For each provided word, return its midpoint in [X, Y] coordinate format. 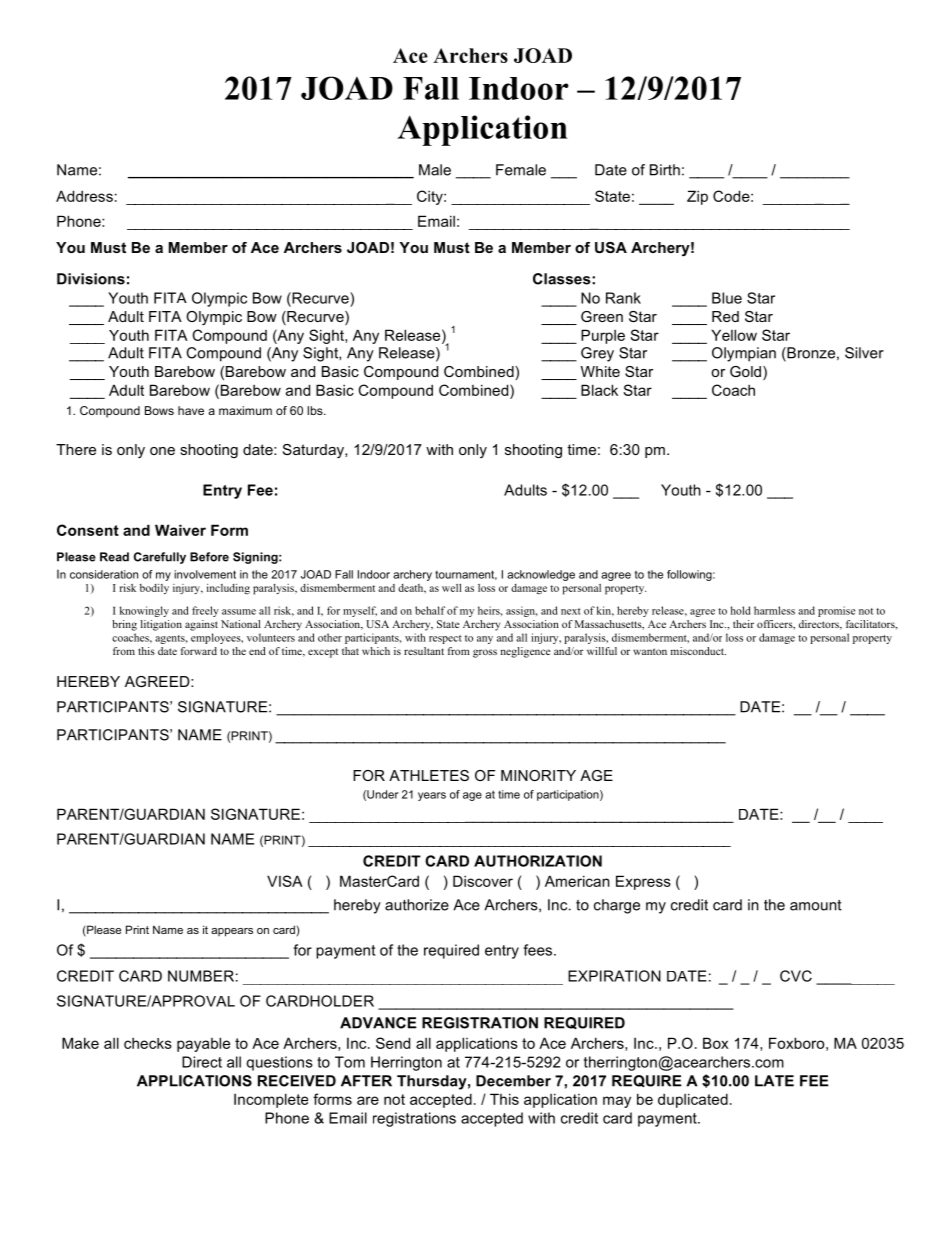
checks [148, 1043]
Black [599, 390]
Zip [697, 197]
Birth [665, 170]
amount [816, 905]
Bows [159, 410]
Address [84, 196]
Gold [745, 371]
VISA [285, 881]
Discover [483, 881]
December [513, 1081]
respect [445, 639]
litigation [161, 625]
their [743, 624]
